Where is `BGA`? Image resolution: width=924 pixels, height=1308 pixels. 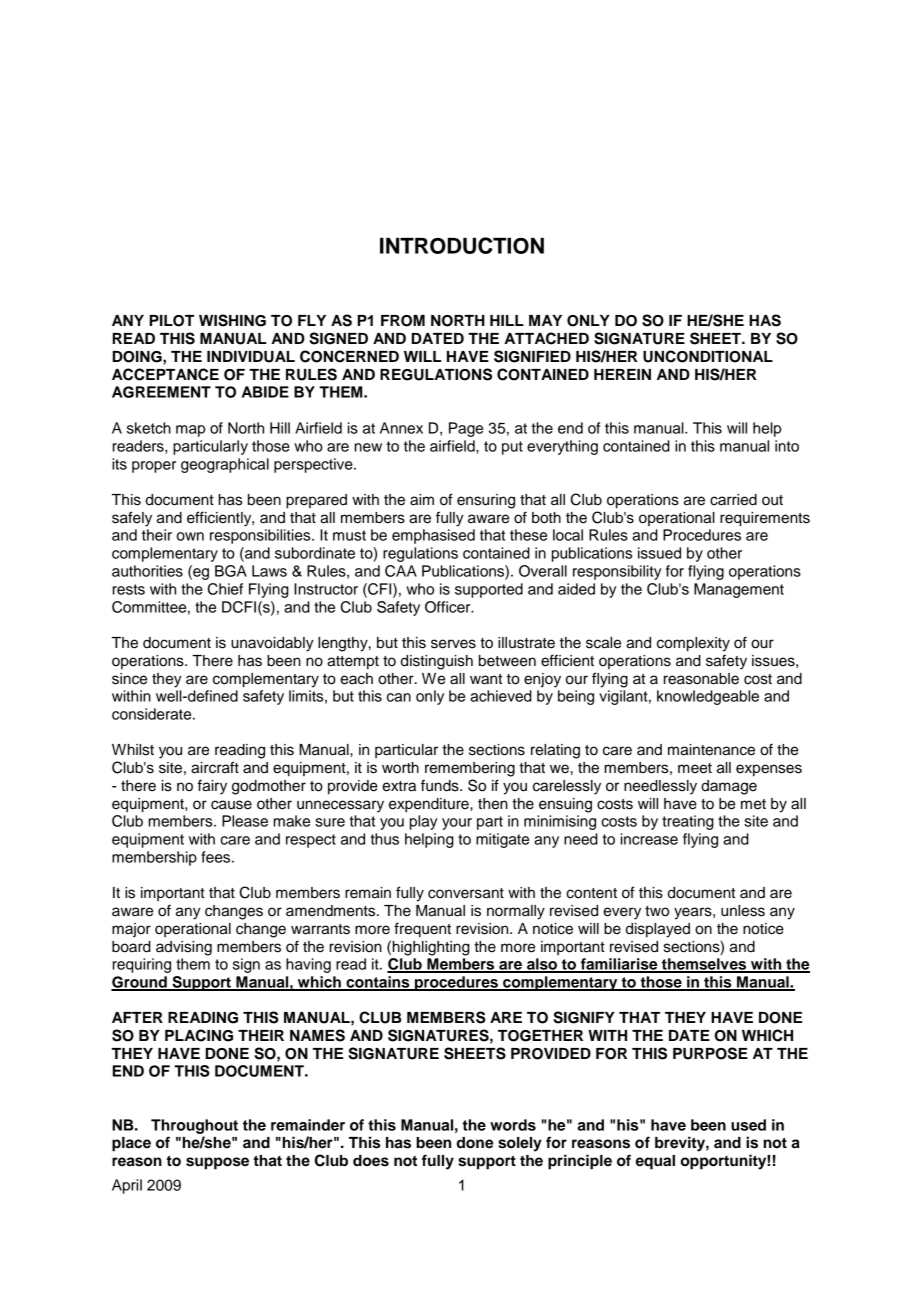
BGA is located at coordinates (231, 571).
